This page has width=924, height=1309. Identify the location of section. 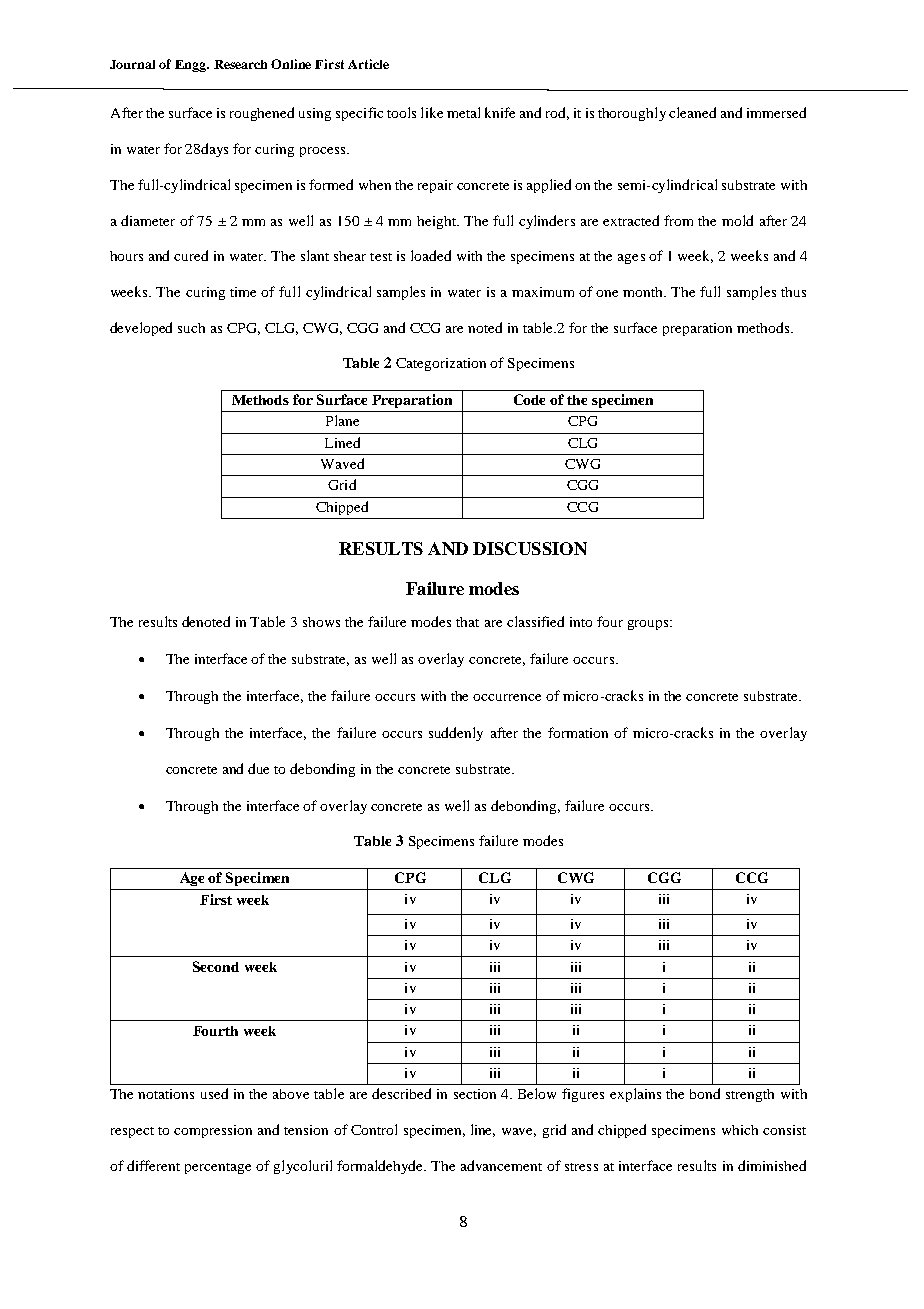
(475, 1094).
